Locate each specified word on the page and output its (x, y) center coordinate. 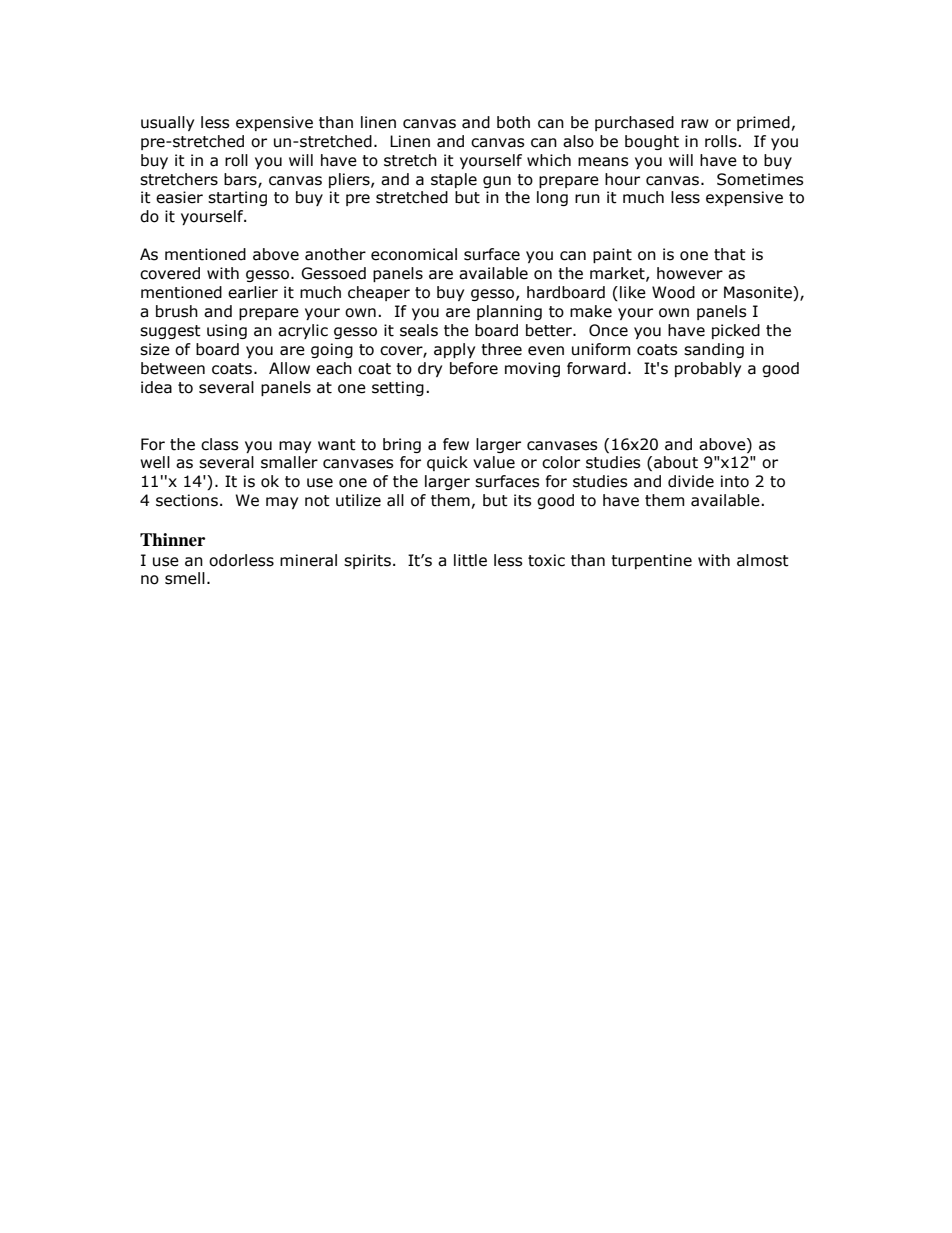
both (513, 122)
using (227, 331)
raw (695, 124)
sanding (714, 350)
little (470, 560)
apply (454, 350)
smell (185, 578)
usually (167, 123)
